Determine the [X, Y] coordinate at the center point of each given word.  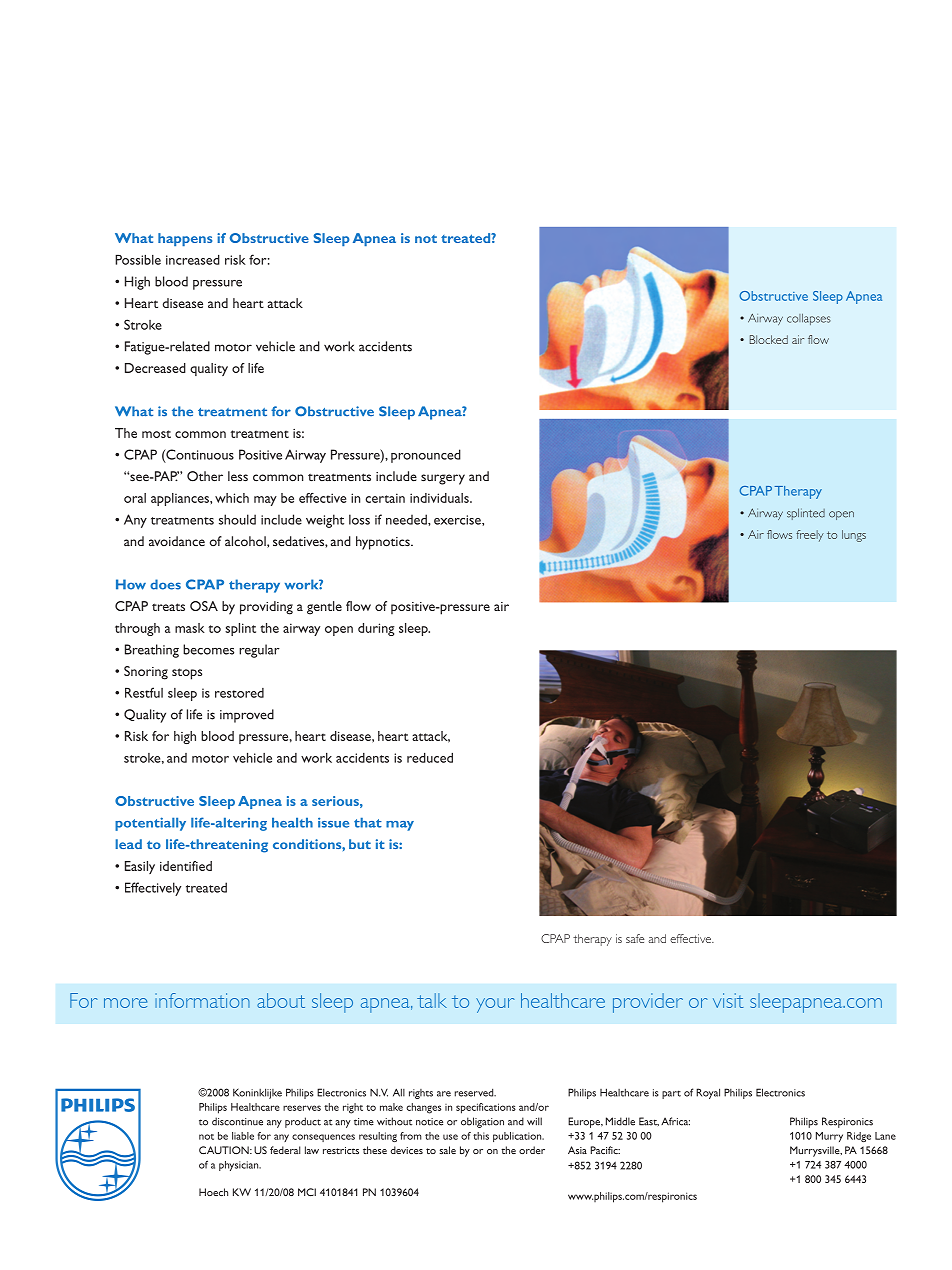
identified [186, 866]
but [360, 844]
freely [810, 536]
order [532, 1150]
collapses [809, 319]
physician [240, 1166]
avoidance [177, 541]
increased [193, 259]
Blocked [769, 339]
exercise [458, 520]
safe [635, 938]
